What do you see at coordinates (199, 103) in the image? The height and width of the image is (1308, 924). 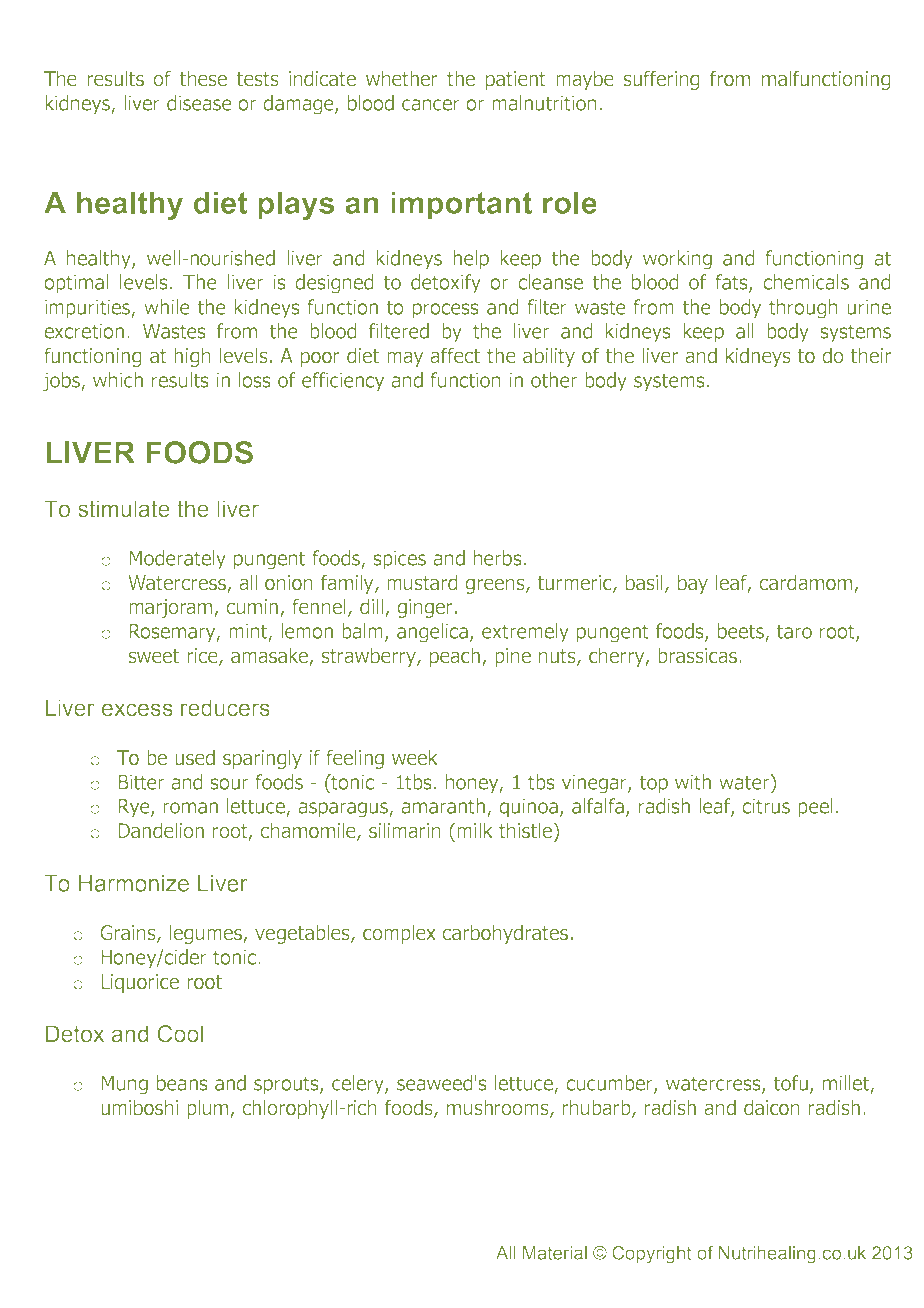 I see `disease` at bounding box center [199, 103].
